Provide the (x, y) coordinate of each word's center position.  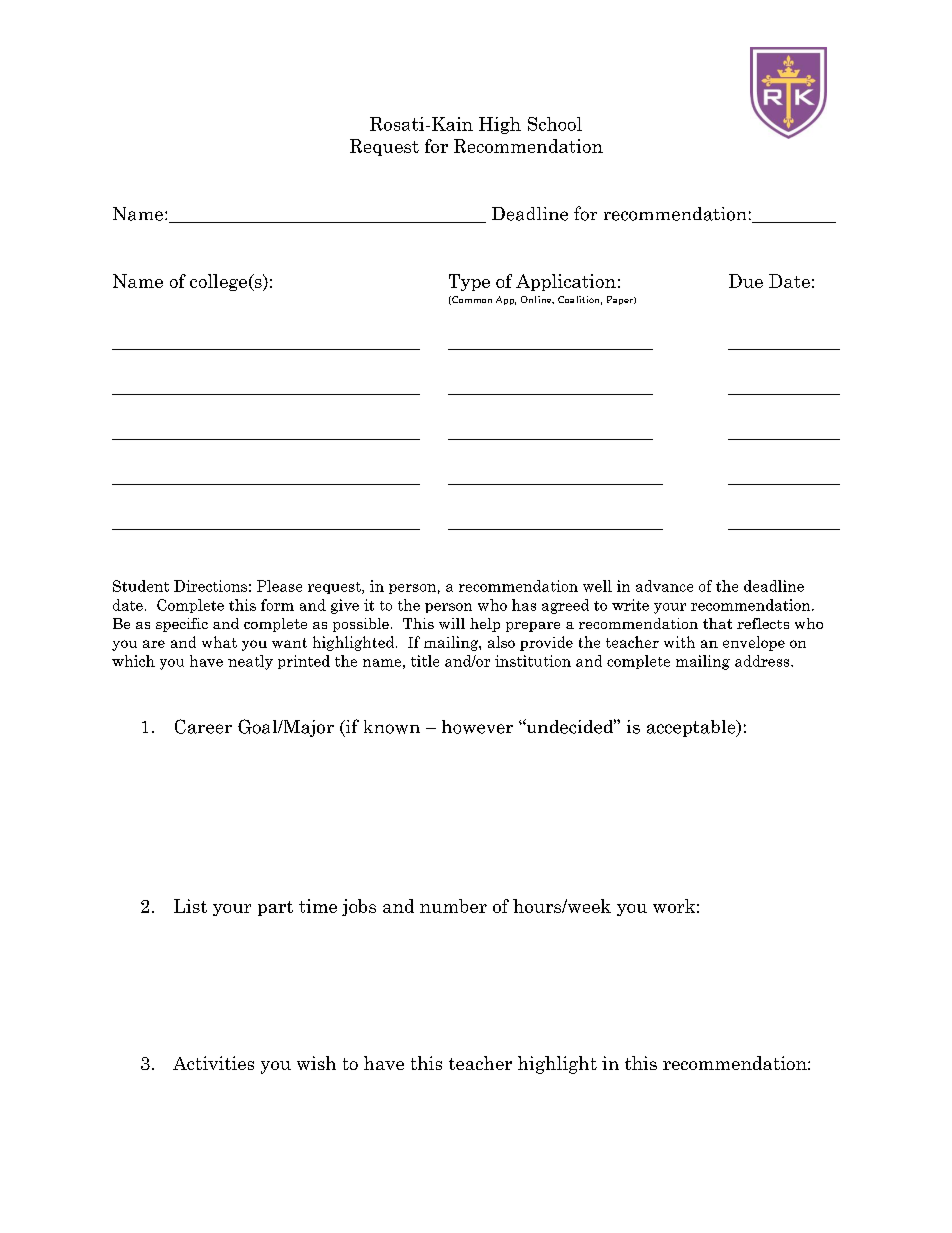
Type (469, 282)
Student (141, 586)
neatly (250, 662)
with (679, 642)
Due (746, 281)
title (425, 661)
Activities (213, 1063)
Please (279, 586)
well (597, 586)
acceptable (692, 728)
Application (566, 282)
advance (664, 586)
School (555, 124)
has (524, 605)
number (453, 906)
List (190, 906)
